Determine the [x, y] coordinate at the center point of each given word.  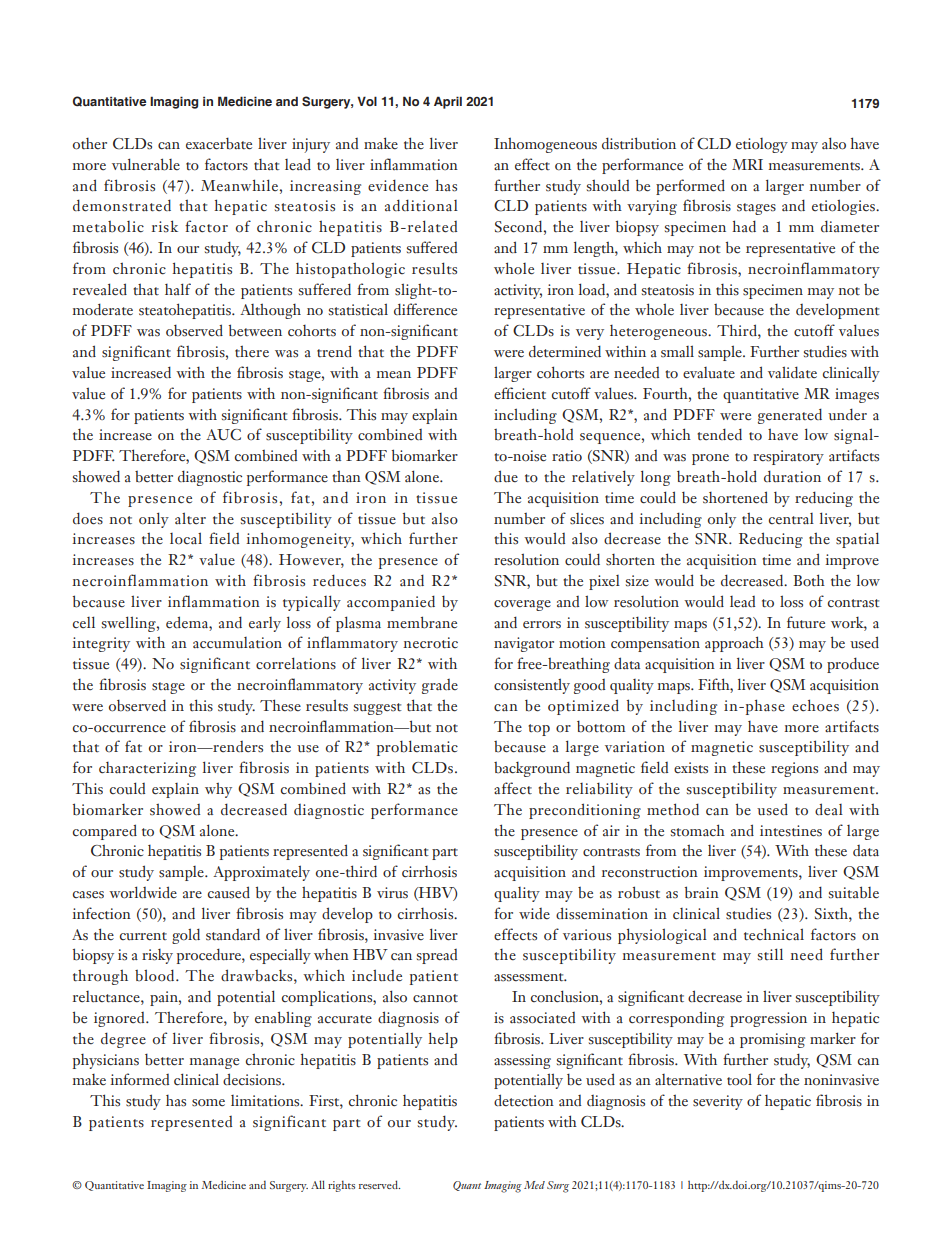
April [448, 102]
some [208, 1103]
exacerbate [219, 144]
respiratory [788, 457]
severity [718, 1102]
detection [524, 1100]
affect [513, 788]
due [506, 476]
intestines [791, 831]
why [218, 790]
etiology [762, 145]
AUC [223, 435]
